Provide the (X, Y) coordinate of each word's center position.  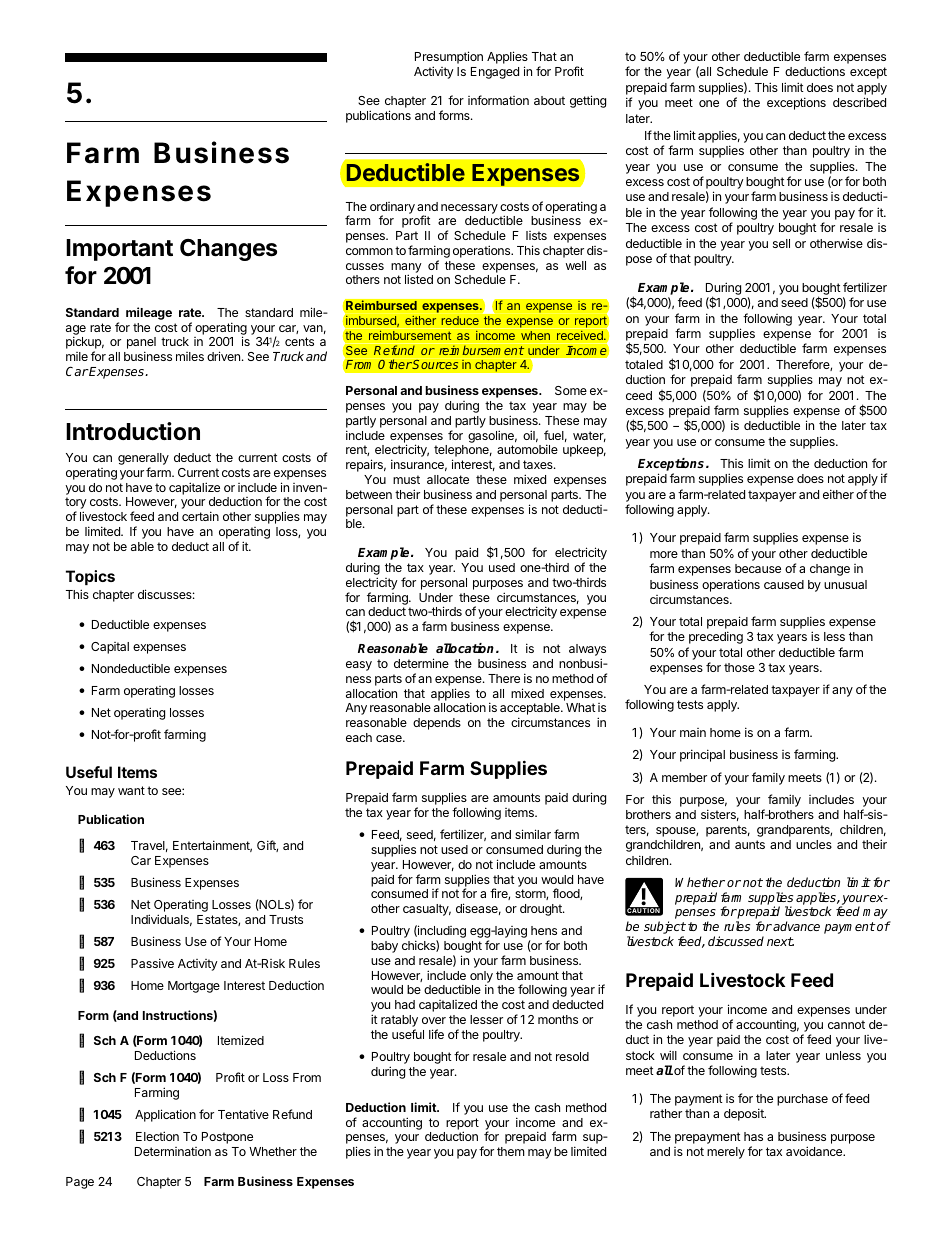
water (589, 436)
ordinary (392, 209)
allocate (448, 479)
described (859, 102)
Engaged (495, 73)
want (131, 790)
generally (143, 460)
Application (165, 1115)
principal (702, 755)
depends (437, 724)
